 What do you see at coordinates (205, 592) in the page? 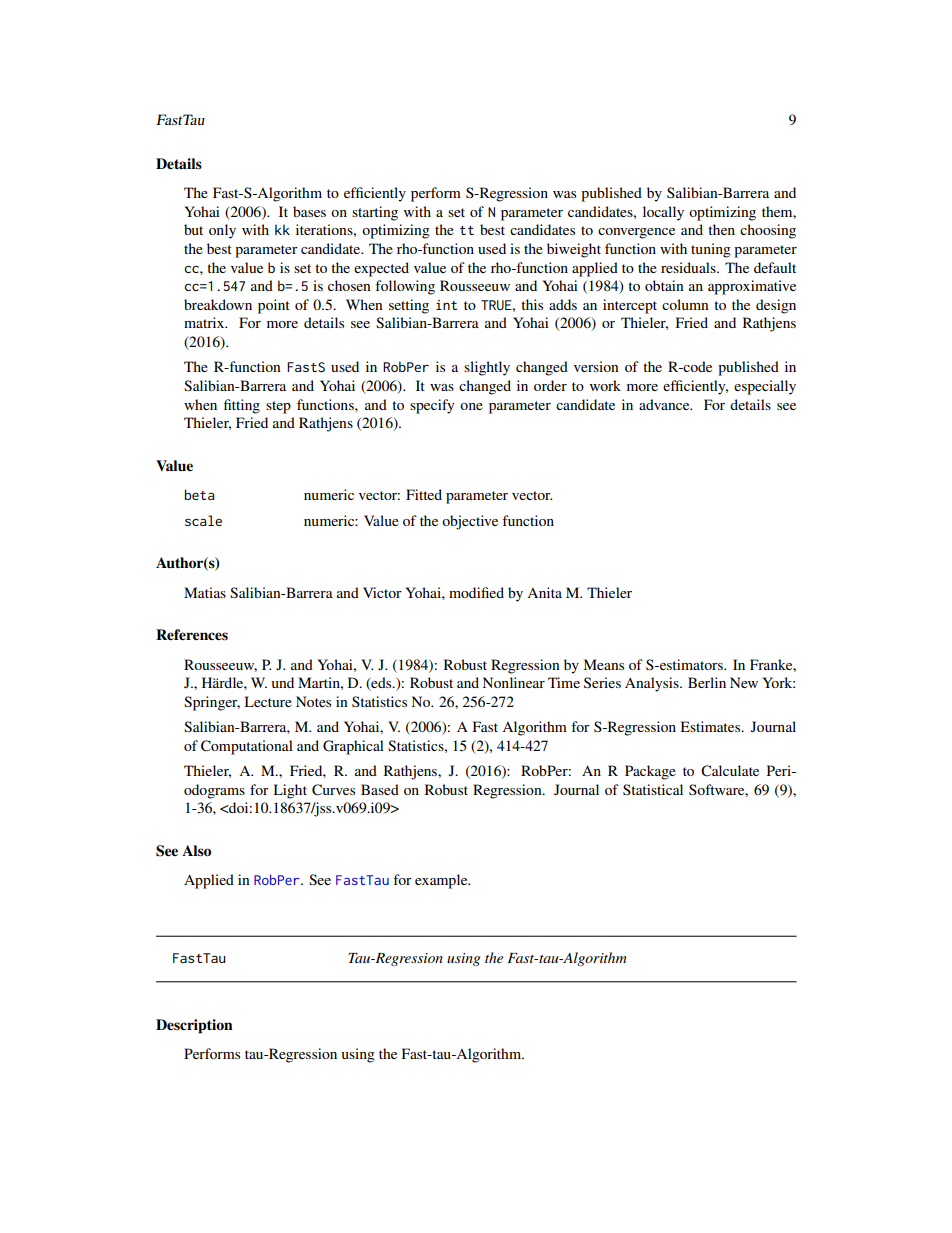
I see `Matias` at bounding box center [205, 592].
